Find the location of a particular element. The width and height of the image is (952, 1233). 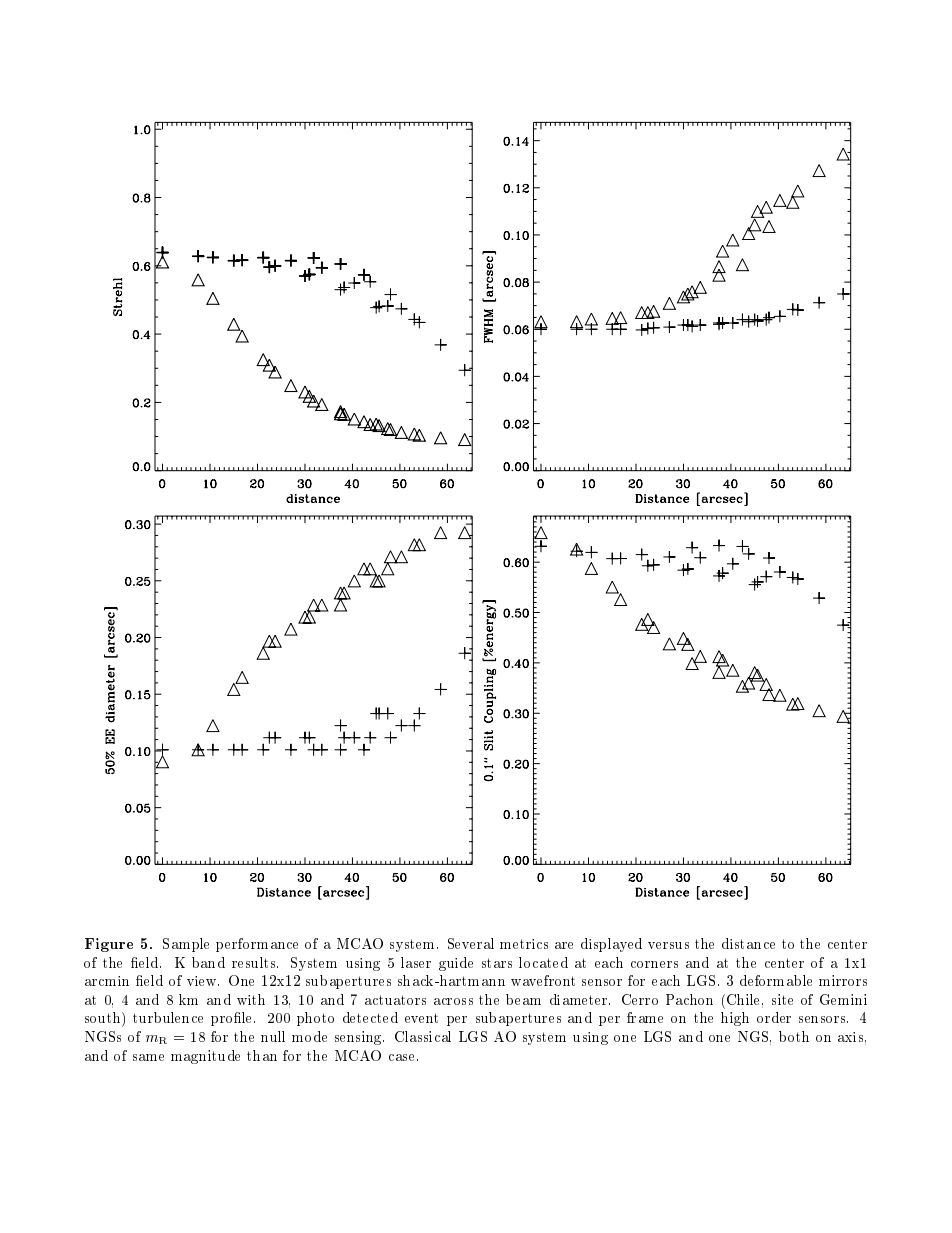

guide is located at coordinates (456, 964).
